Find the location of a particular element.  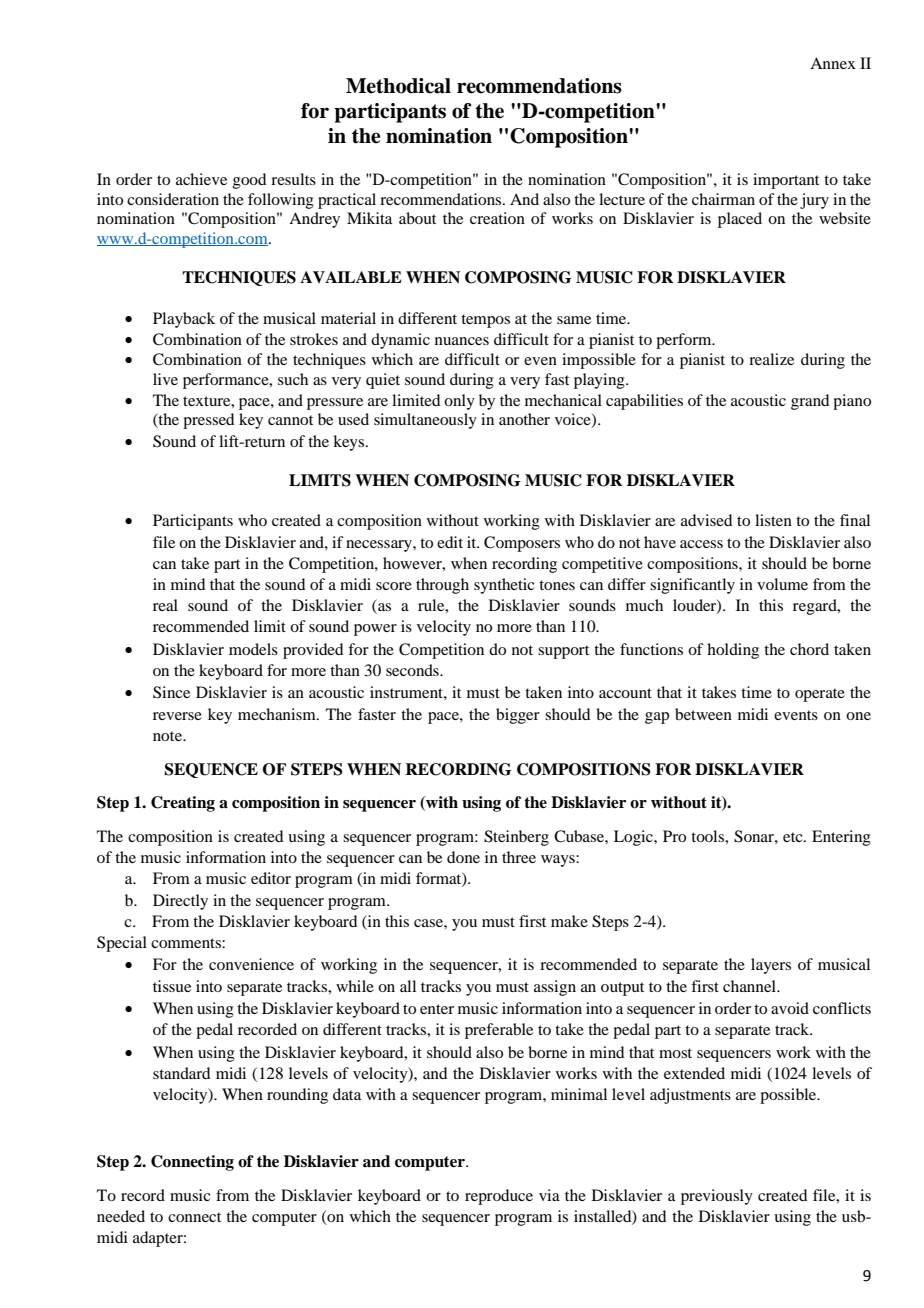

live is located at coordinates (165, 379).
